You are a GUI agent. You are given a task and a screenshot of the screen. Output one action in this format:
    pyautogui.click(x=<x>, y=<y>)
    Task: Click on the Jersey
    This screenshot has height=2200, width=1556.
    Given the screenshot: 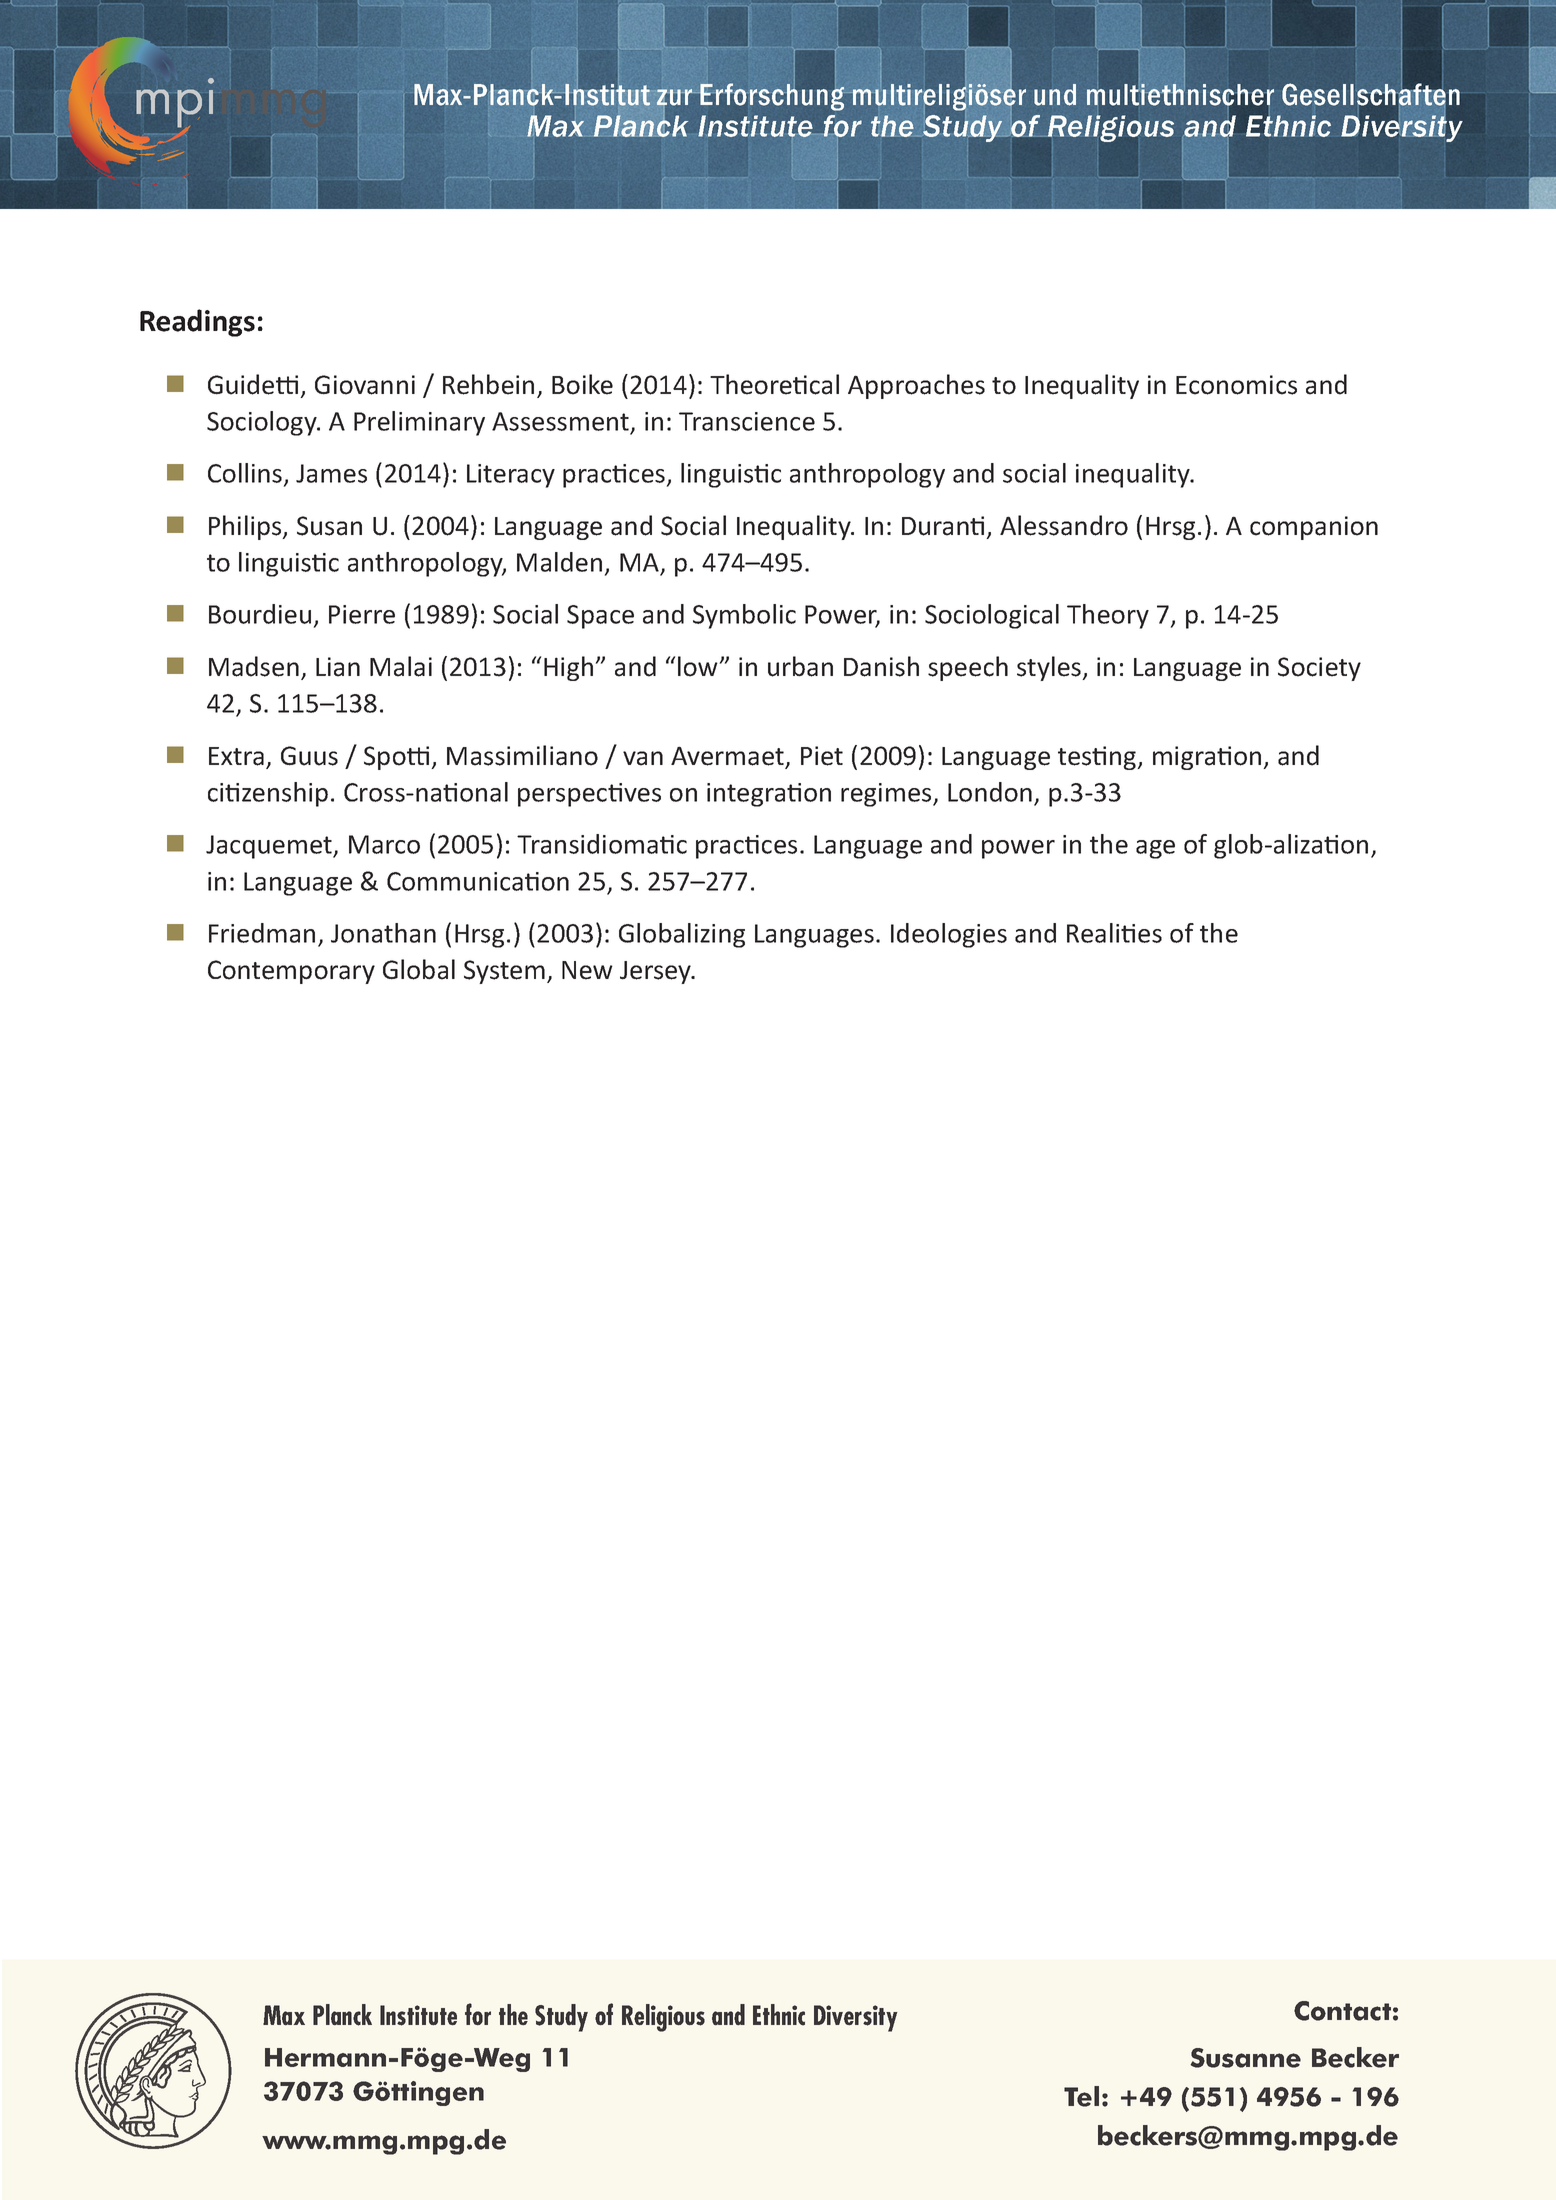 What is the action you would take?
    pyautogui.click(x=656, y=972)
